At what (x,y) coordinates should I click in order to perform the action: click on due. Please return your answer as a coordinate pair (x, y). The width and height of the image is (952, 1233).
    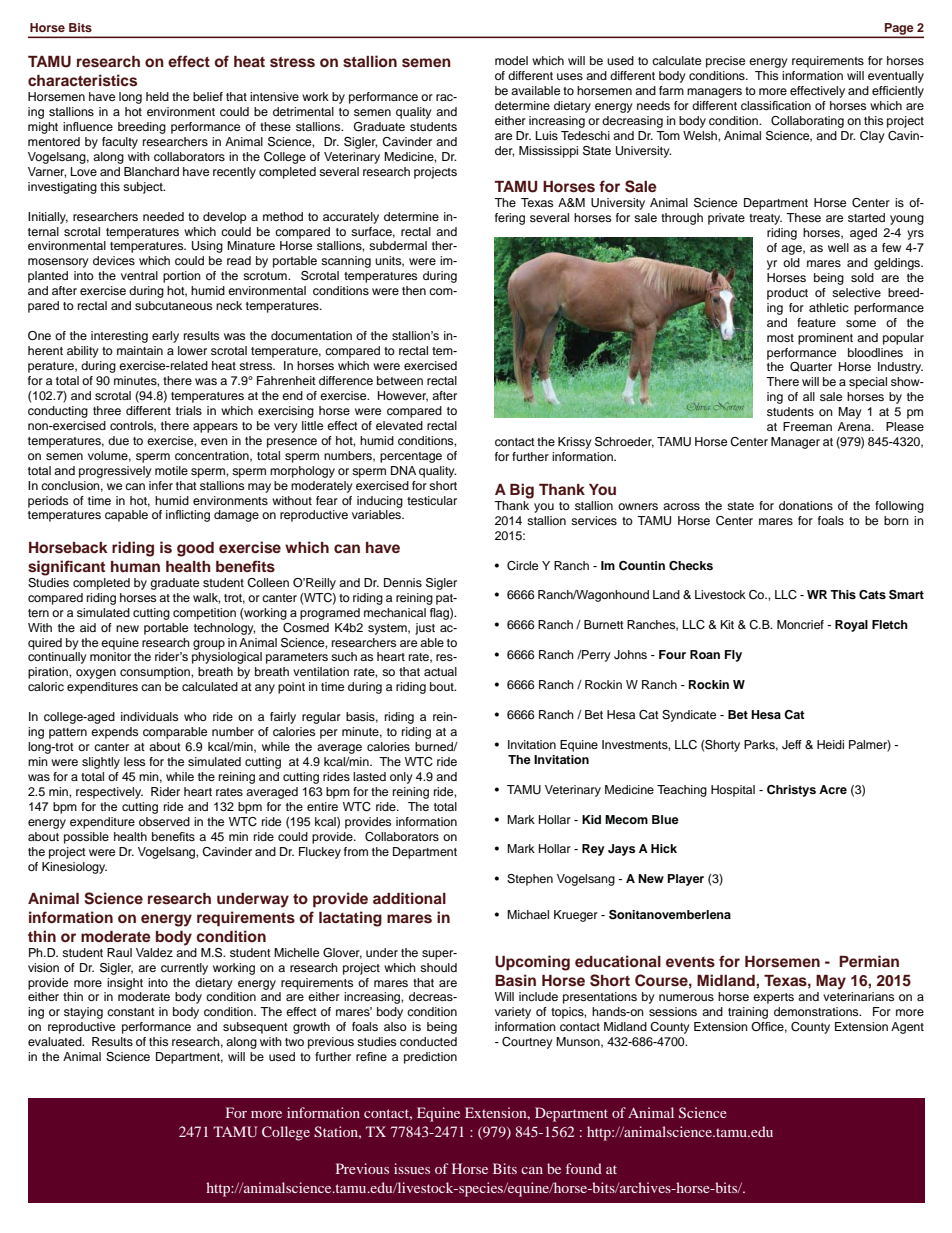
    Looking at the image, I should click on (118, 440).
